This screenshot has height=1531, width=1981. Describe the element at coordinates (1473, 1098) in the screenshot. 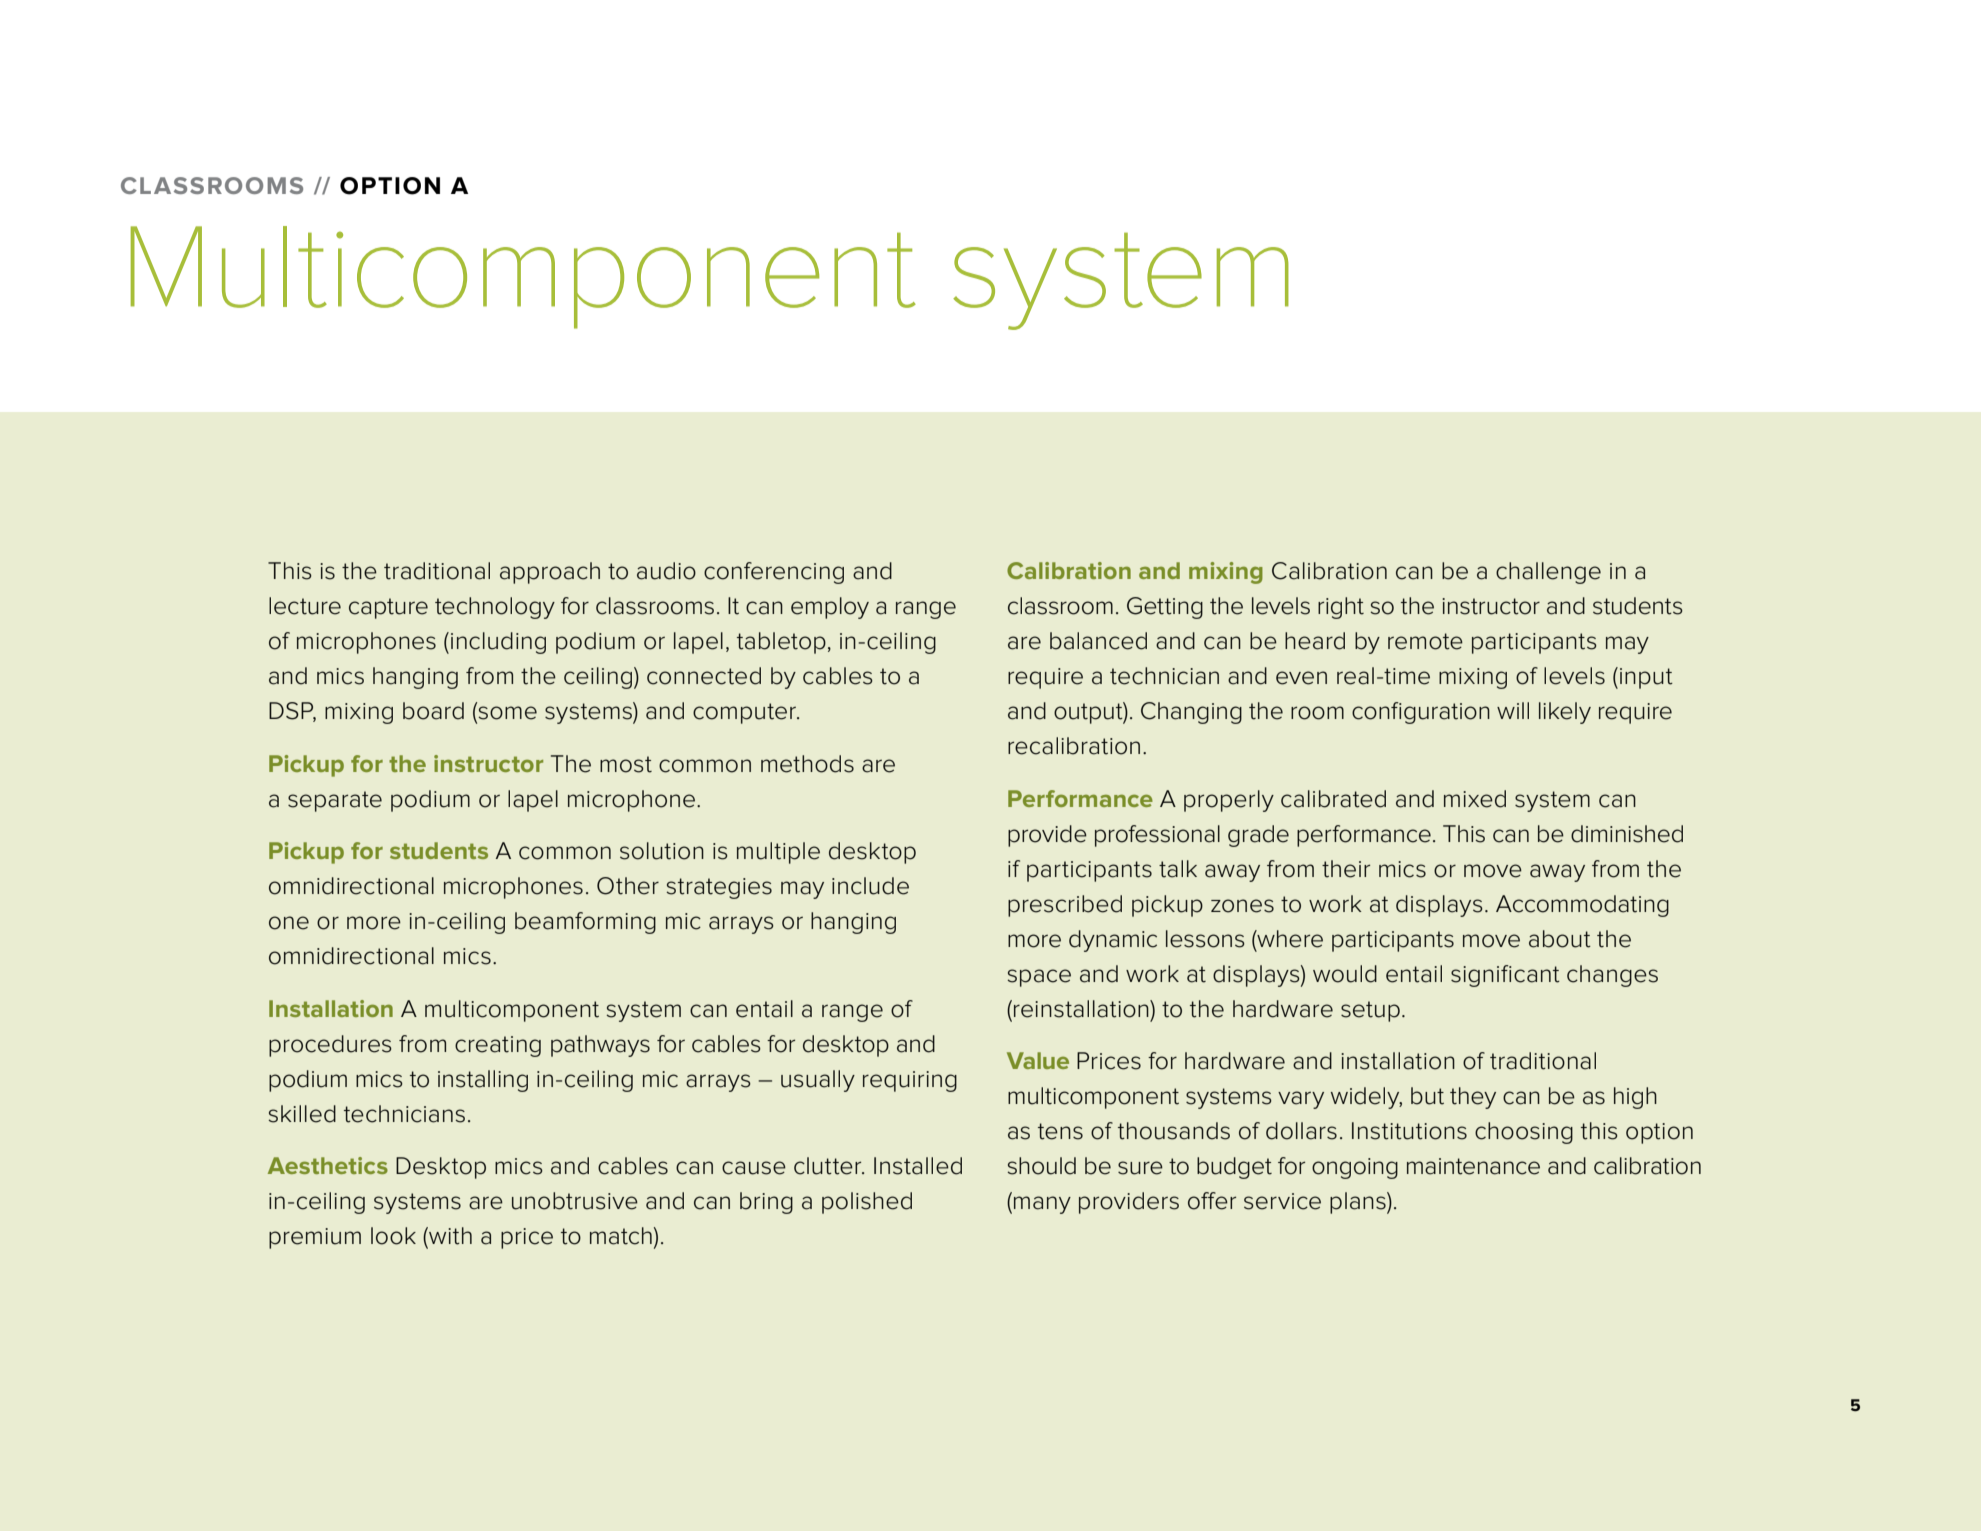

I see `they` at that location.
